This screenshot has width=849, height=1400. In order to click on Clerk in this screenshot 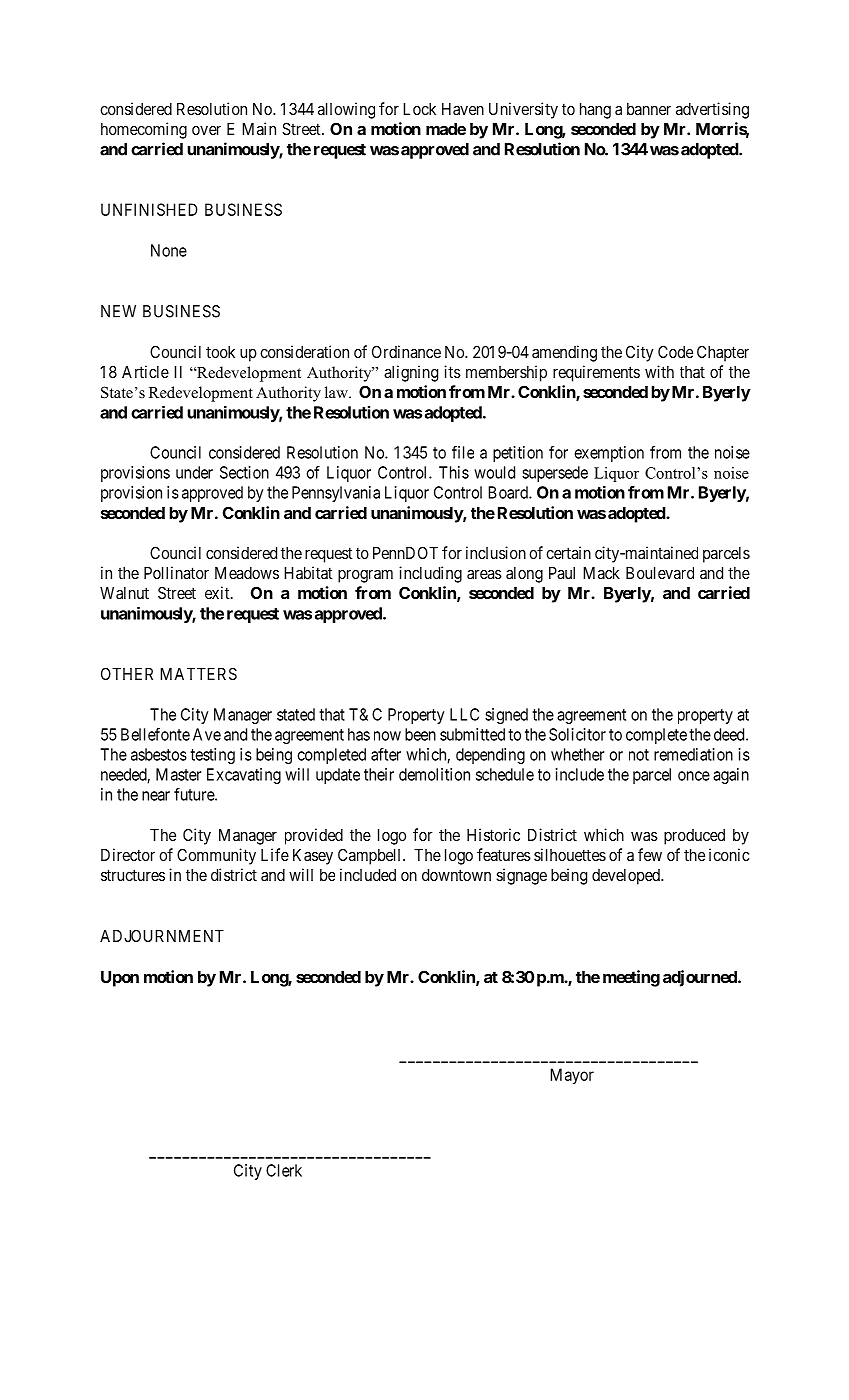, I will do `click(284, 1170)`.
